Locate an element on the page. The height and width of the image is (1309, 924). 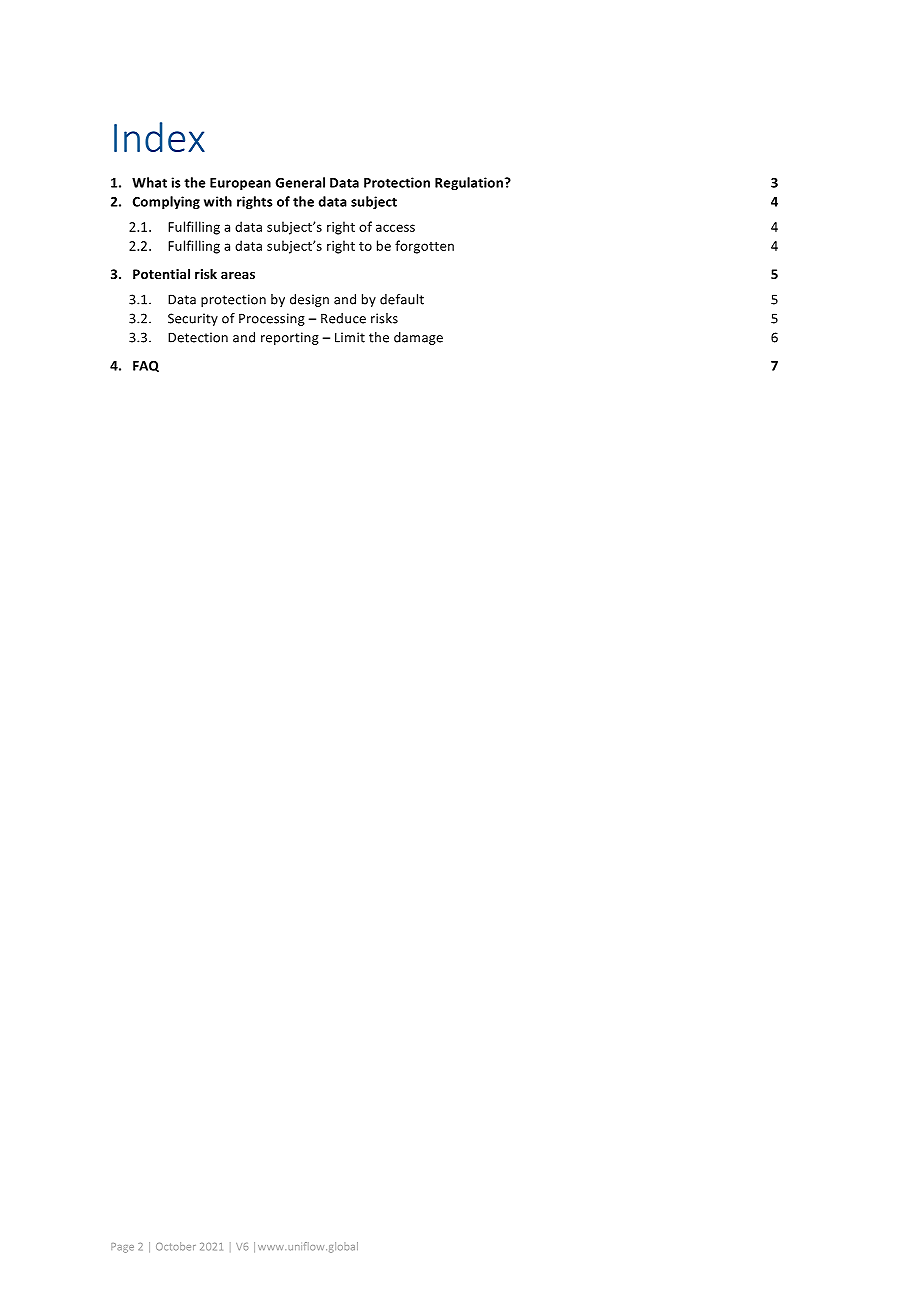
damage is located at coordinates (418, 338).
